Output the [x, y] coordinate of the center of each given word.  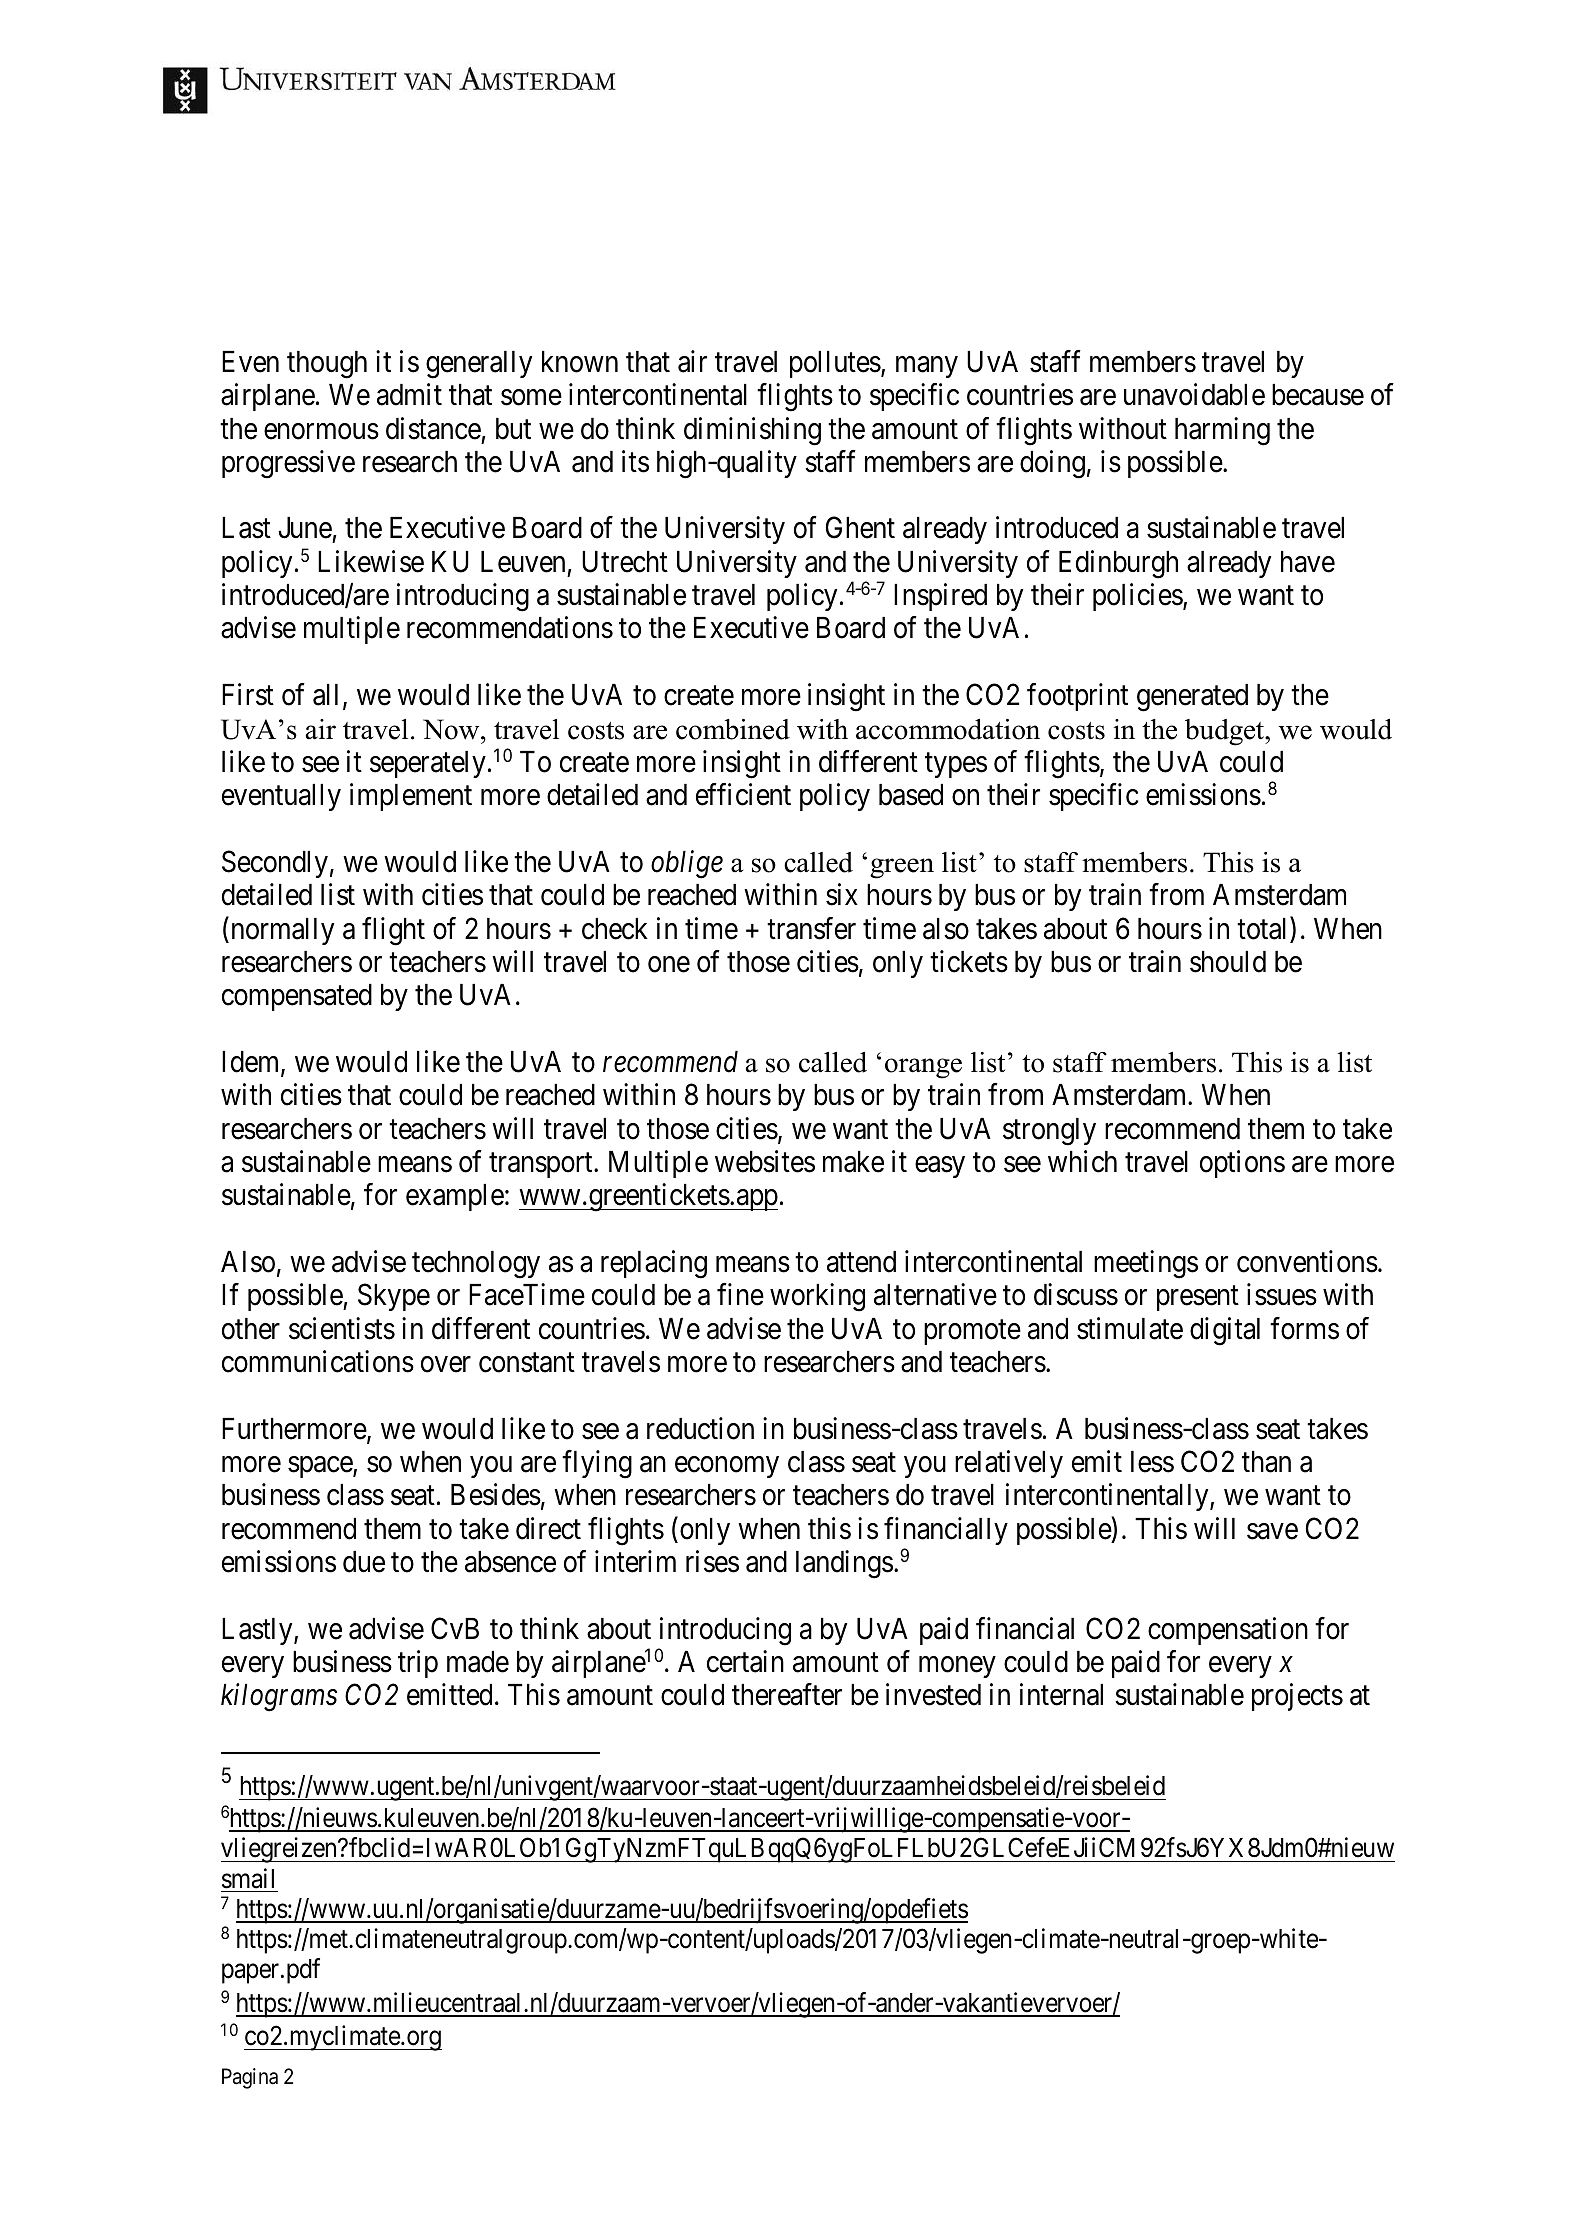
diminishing [752, 431]
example [455, 1197]
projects [1297, 1697]
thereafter [787, 1695]
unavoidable [1194, 394]
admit [409, 394]
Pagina [250, 2078]
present [1198, 1298]
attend [861, 1262]
